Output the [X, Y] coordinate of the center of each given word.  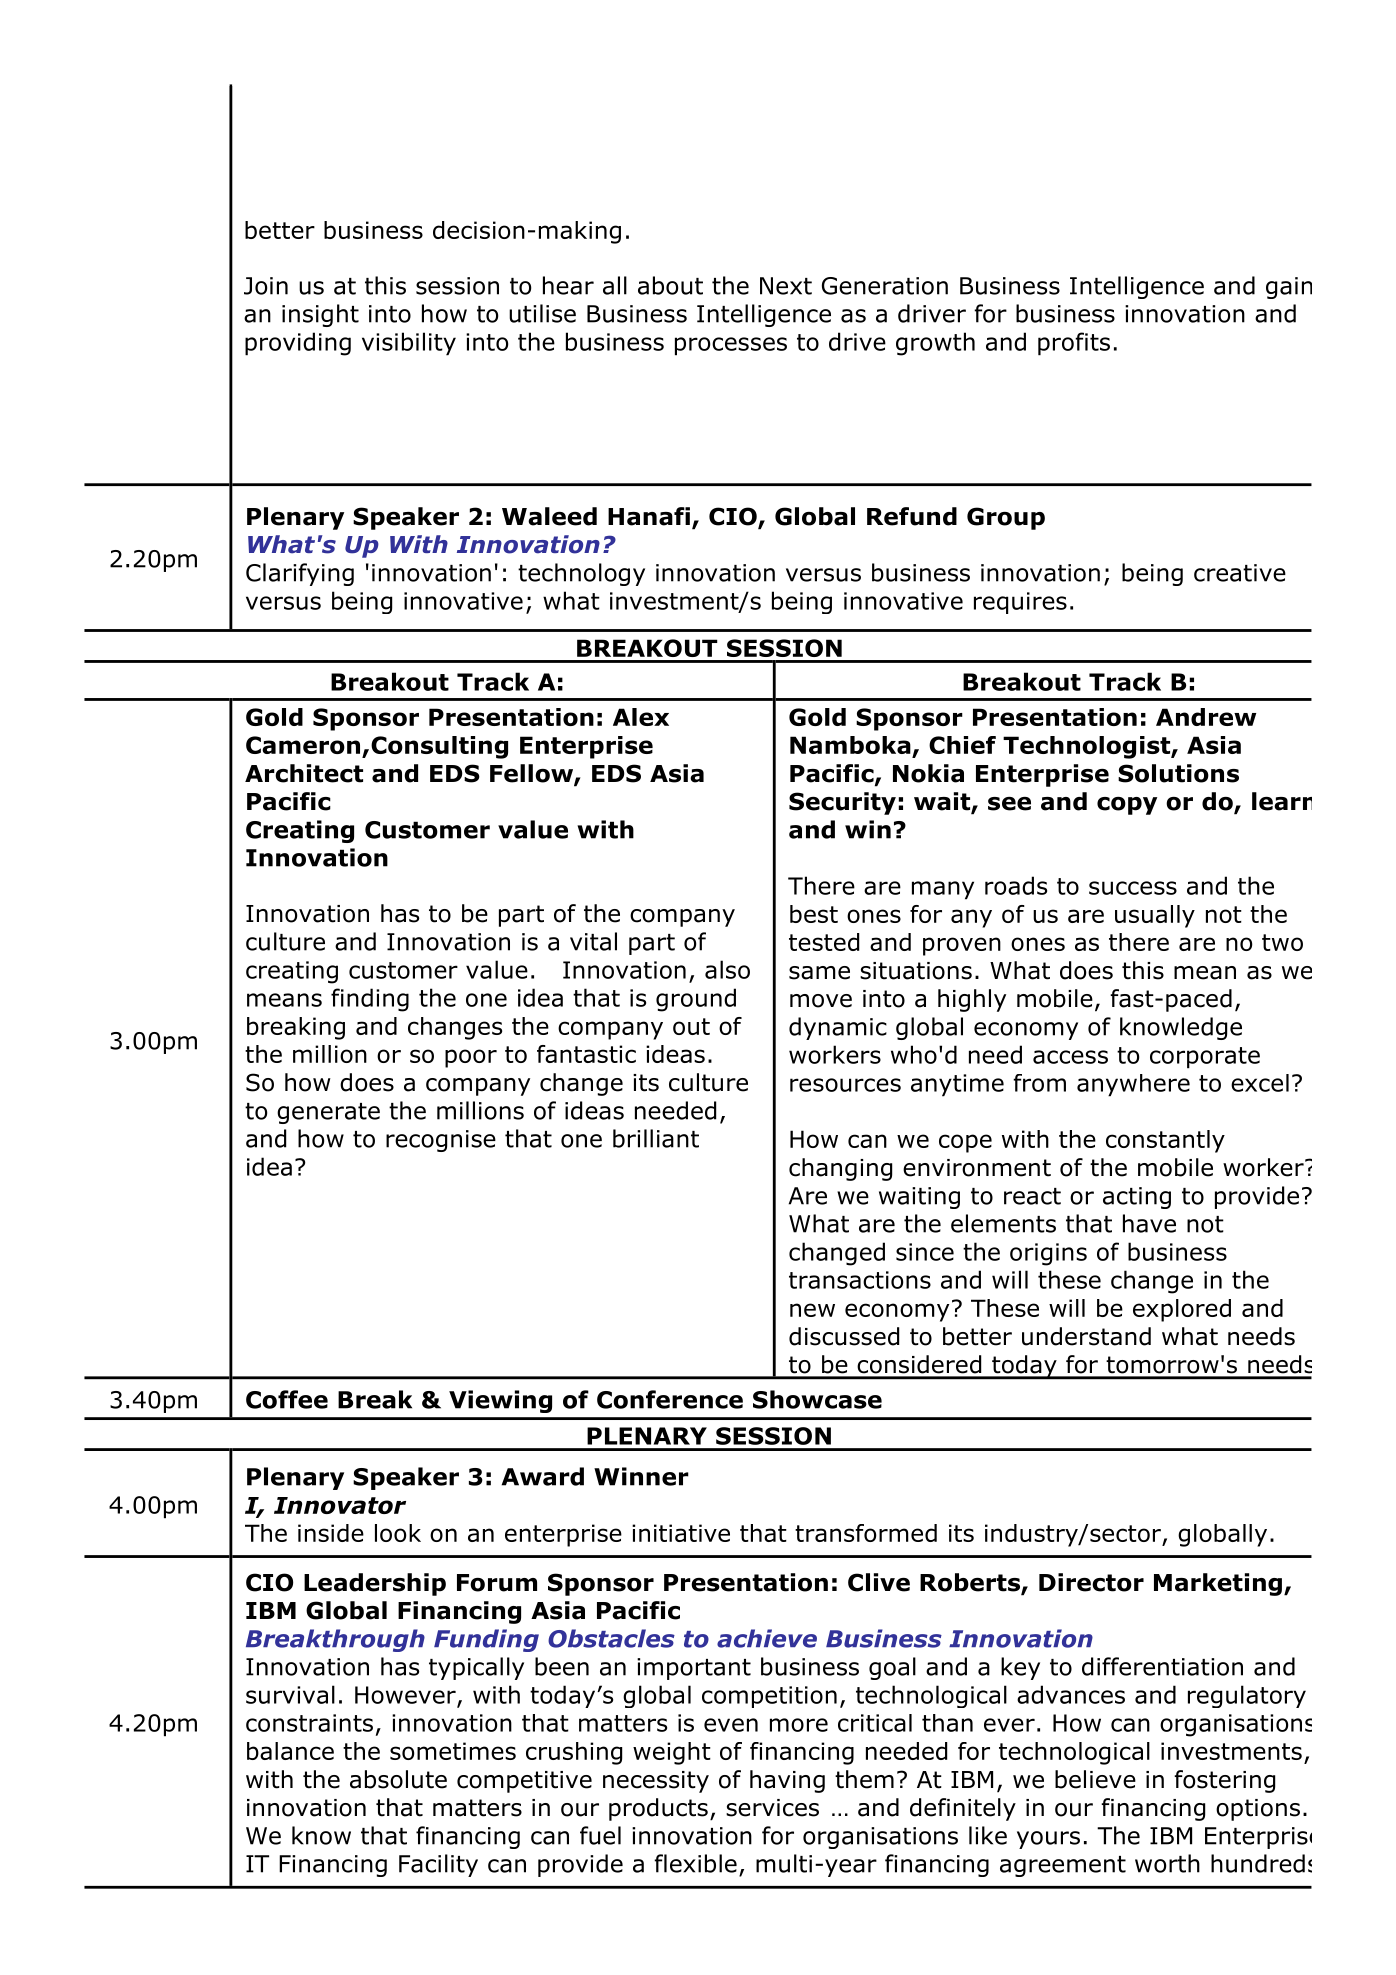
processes [731, 346]
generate [328, 1113]
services [772, 1808]
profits [1074, 344]
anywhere [1133, 1085]
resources [845, 1085]
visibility [409, 344]
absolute [398, 1779]
